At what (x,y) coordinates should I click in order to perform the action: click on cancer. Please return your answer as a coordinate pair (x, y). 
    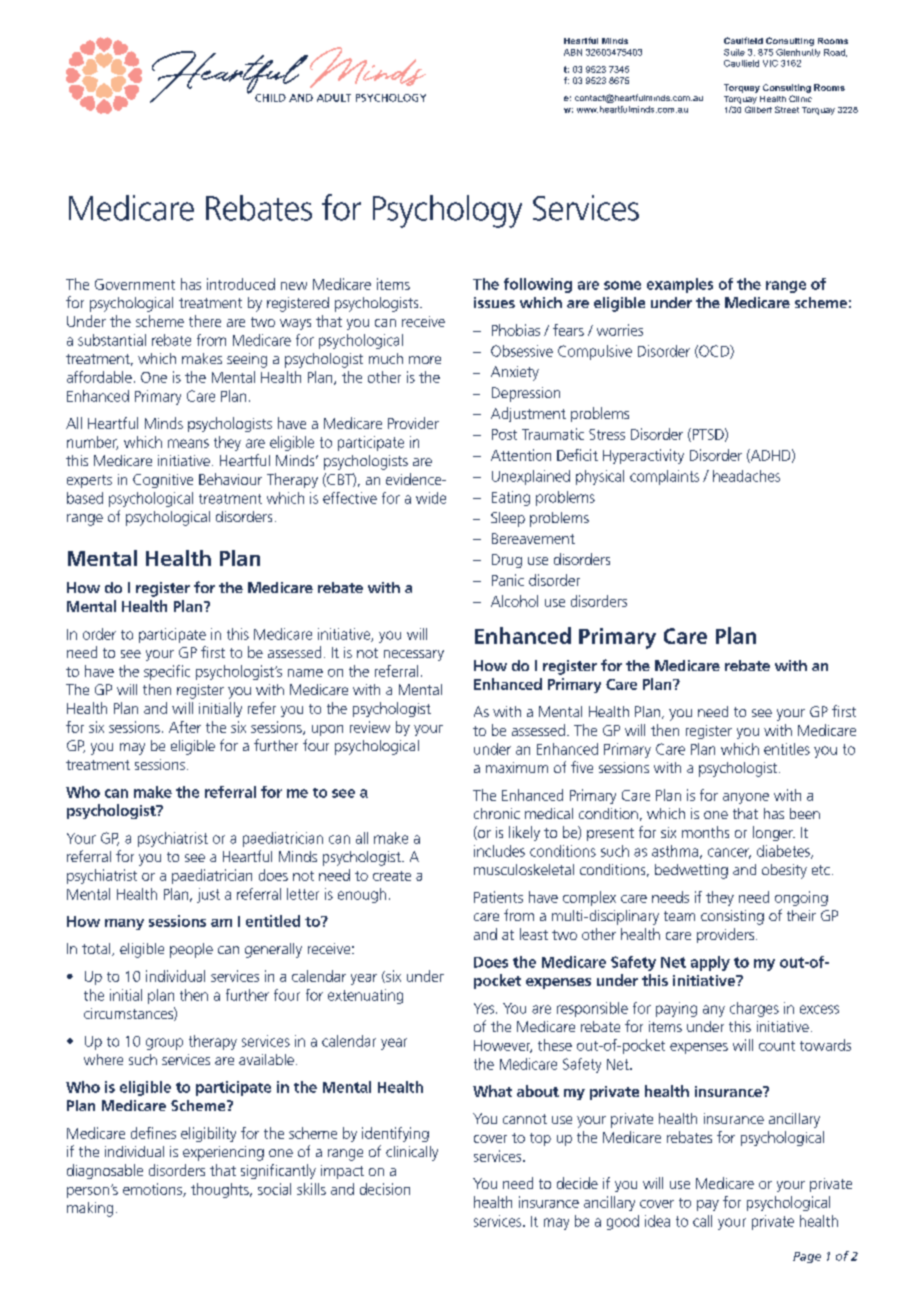
    Looking at the image, I should click on (729, 853).
